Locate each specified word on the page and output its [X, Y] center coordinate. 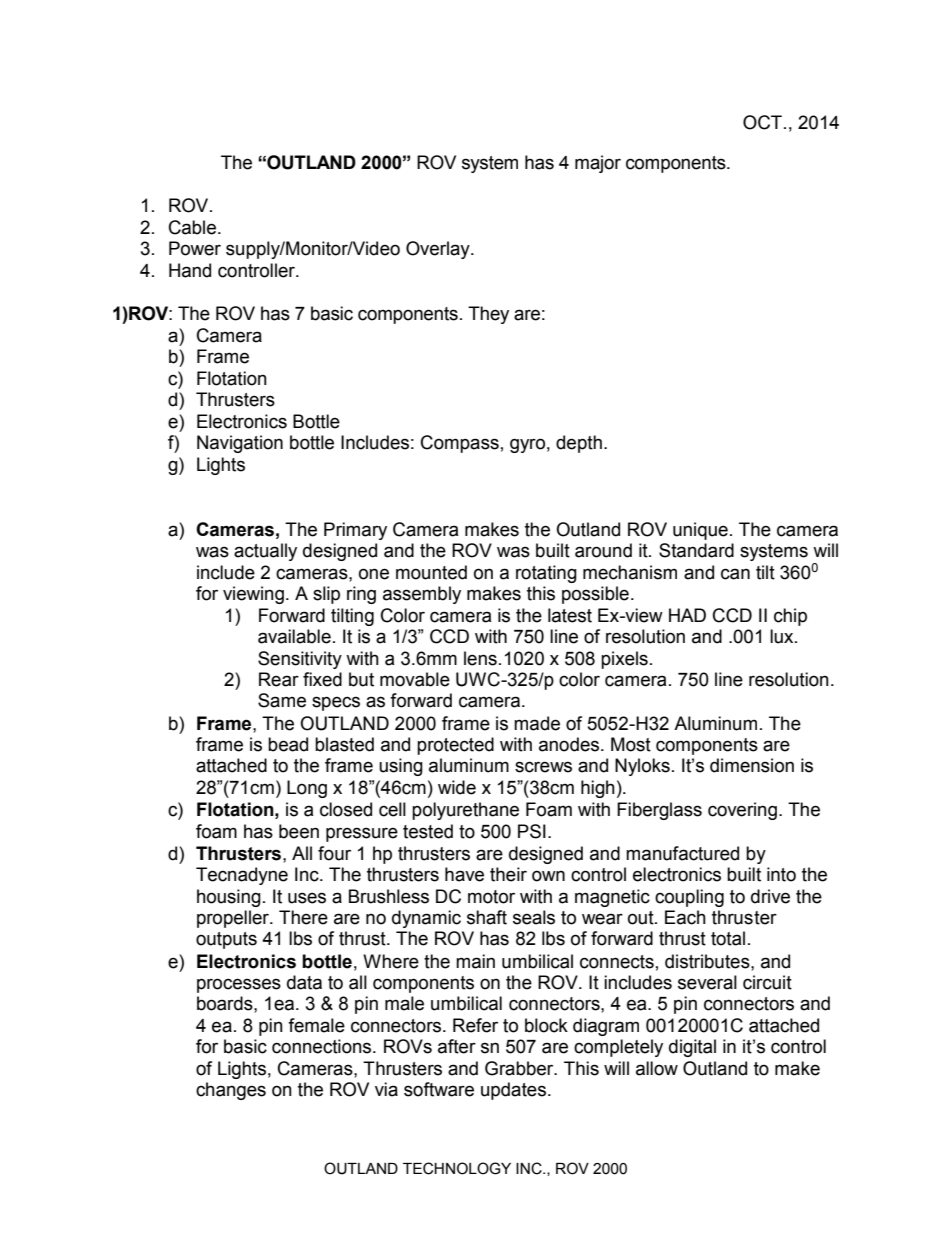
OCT [762, 122]
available [294, 636]
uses [307, 898]
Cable [194, 227]
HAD [687, 615]
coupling [689, 898]
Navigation [240, 444]
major [598, 164]
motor [491, 897]
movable [415, 679]
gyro [527, 445]
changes [231, 1091]
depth [579, 444]
